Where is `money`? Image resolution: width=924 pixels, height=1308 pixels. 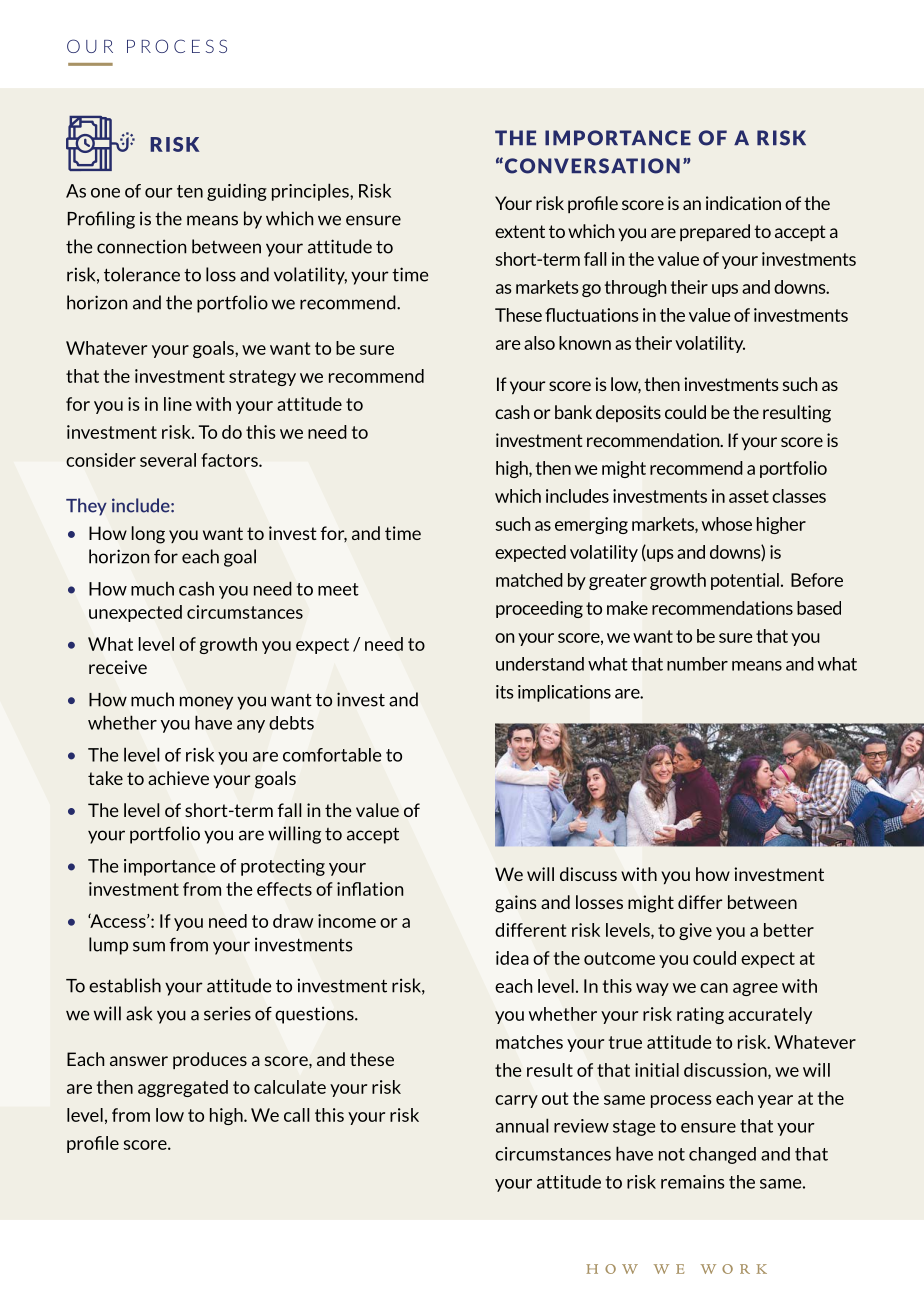
money is located at coordinates (206, 703).
